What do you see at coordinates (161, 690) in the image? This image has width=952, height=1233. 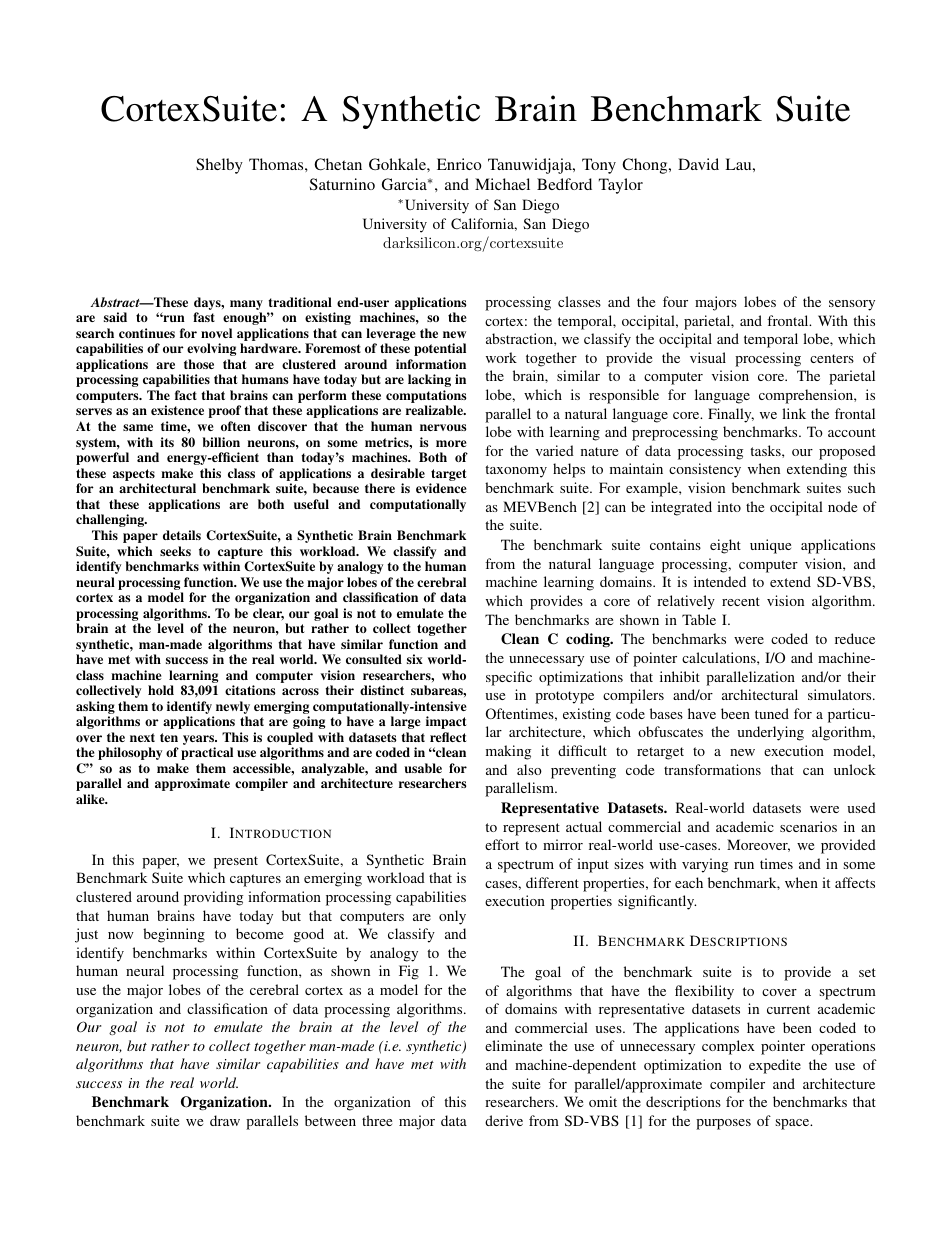 I see `hold` at bounding box center [161, 690].
